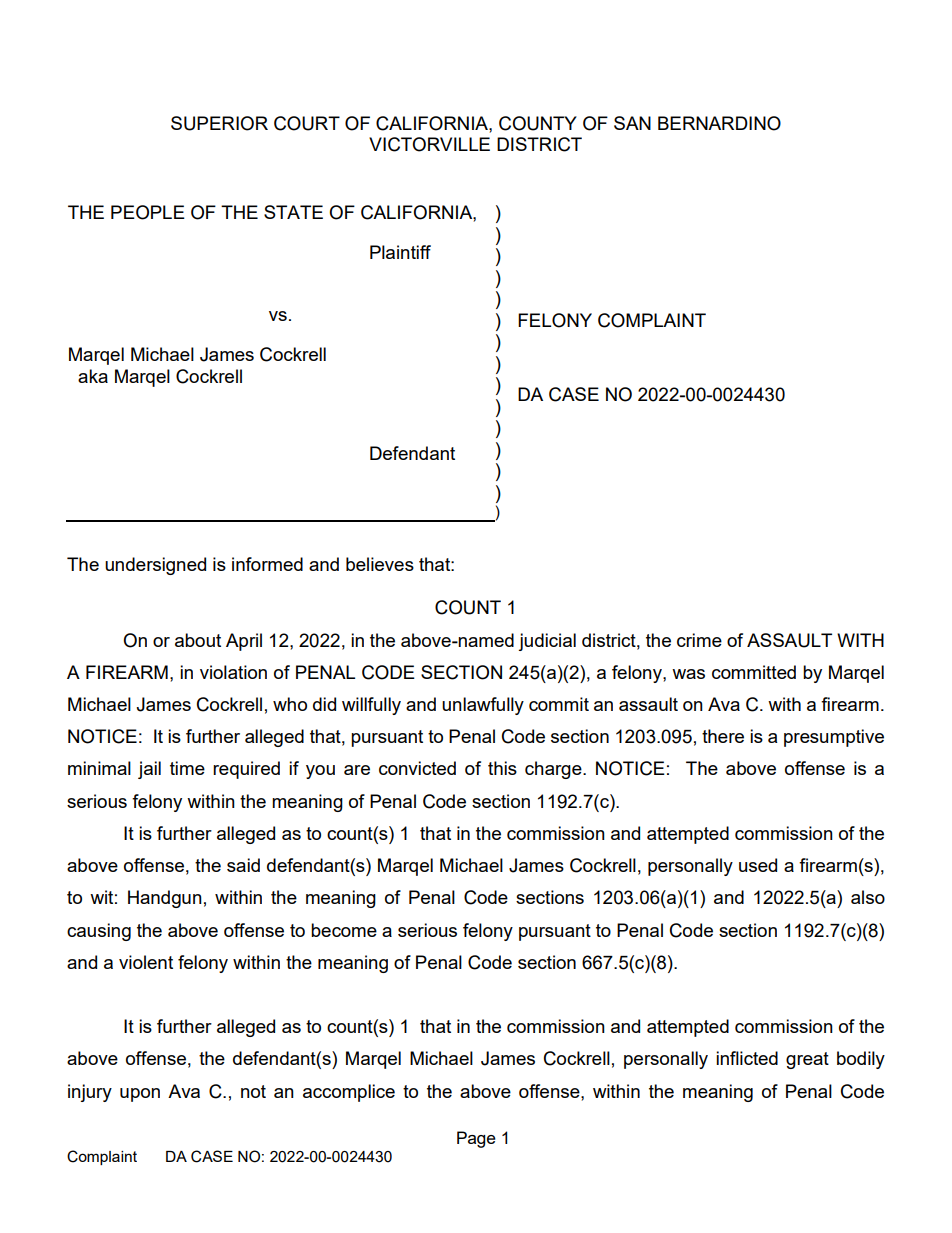 The height and width of the image is (1233, 952). What do you see at coordinates (699, 640) in the image?
I see `crime` at bounding box center [699, 640].
